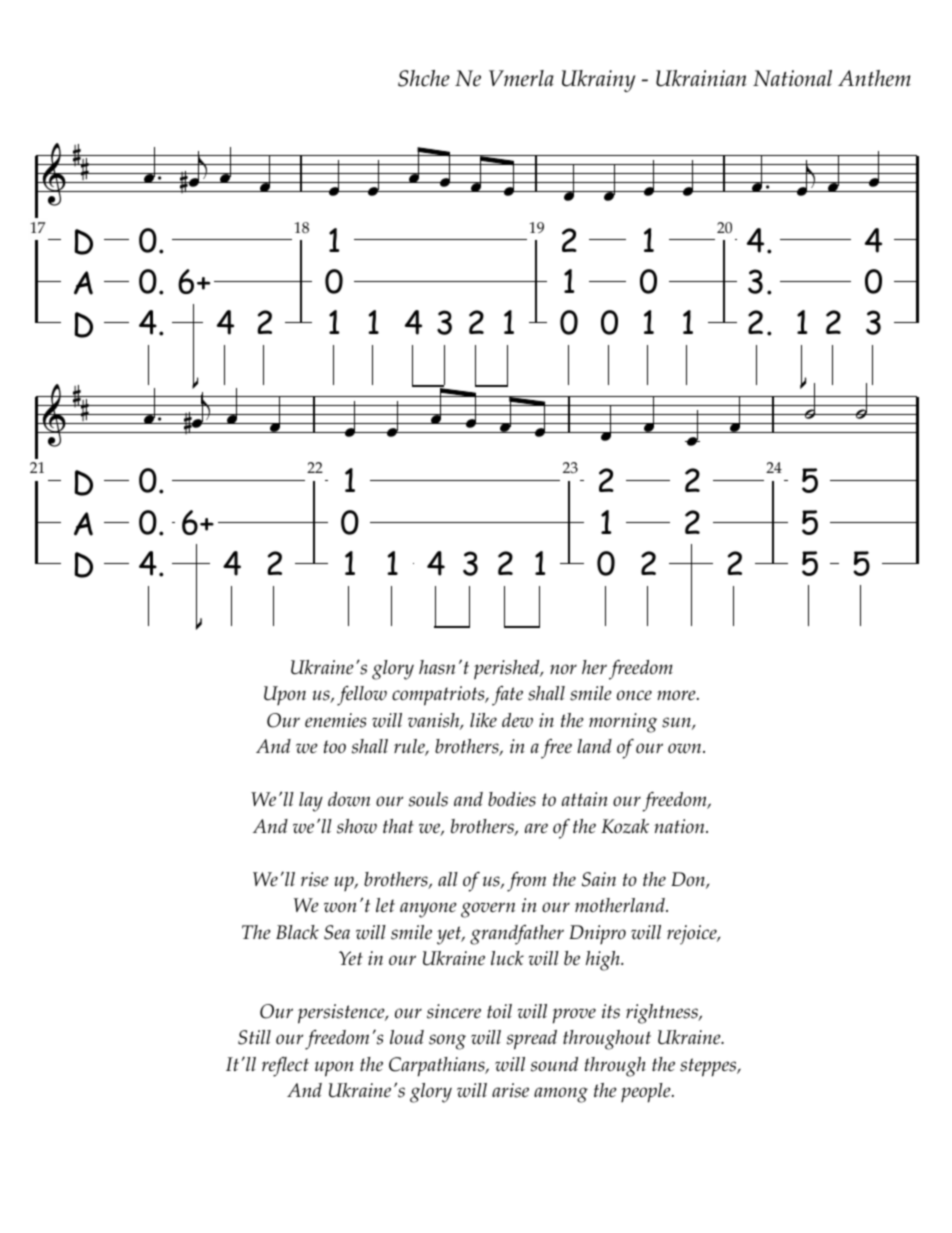 This image has height=1233, width=952. I want to click on bodies, so click(512, 799).
